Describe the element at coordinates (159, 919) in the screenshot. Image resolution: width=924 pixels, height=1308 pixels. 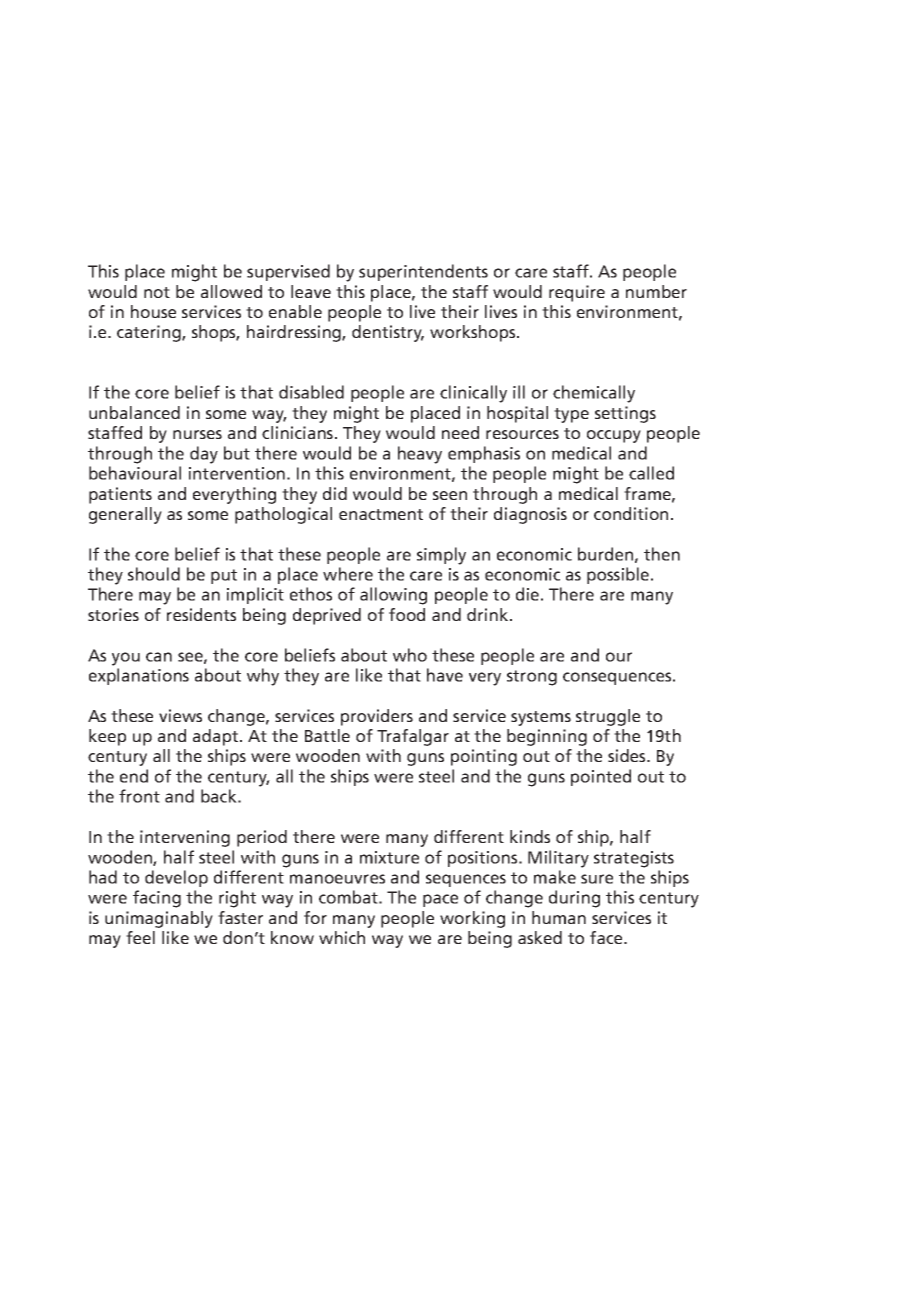
I see `unimaginably` at that location.
